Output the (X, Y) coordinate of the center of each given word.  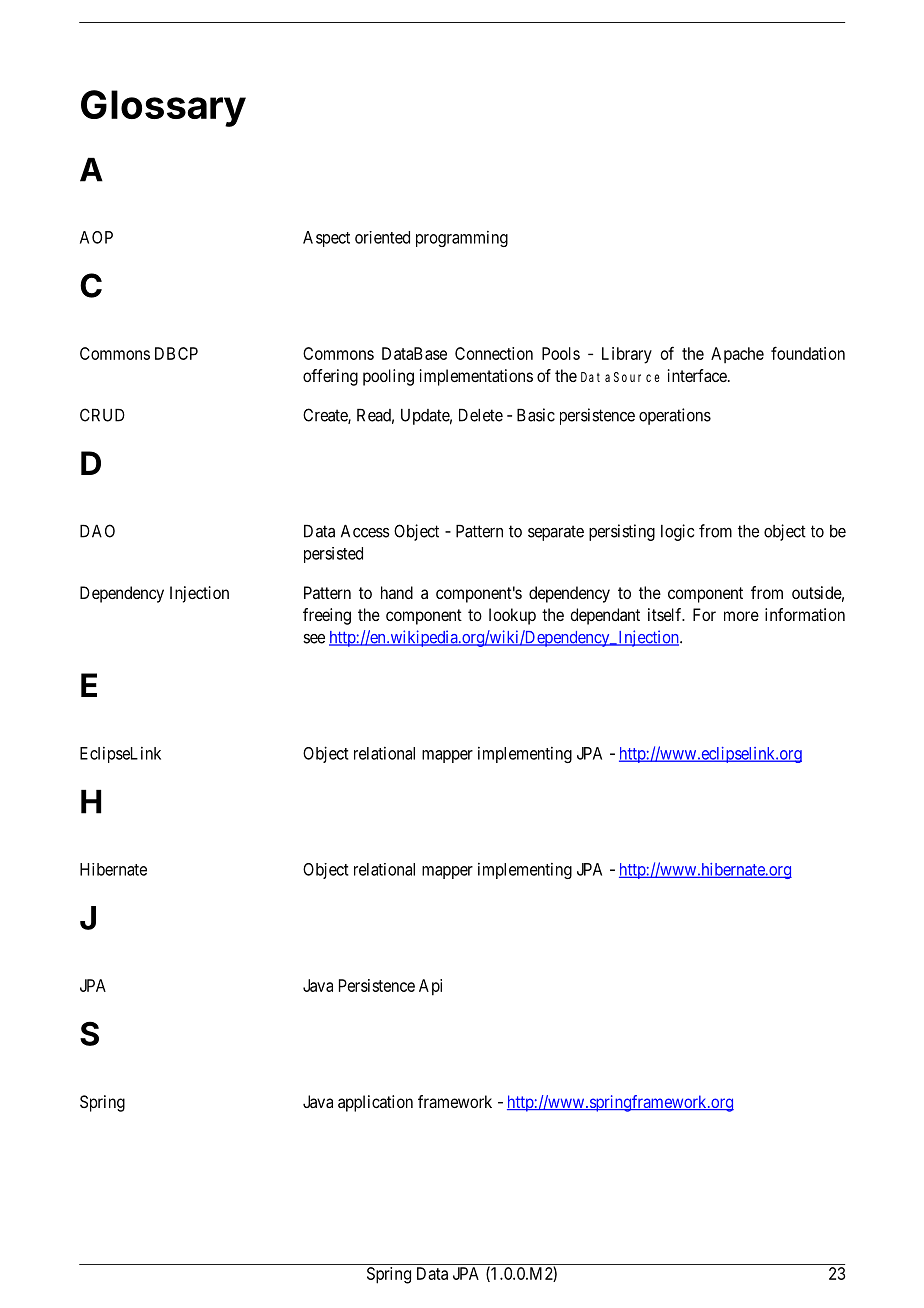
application (375, 1103)
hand (397, 592)
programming (462, 239)
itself (666, 614)
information (805, 614)
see (314, 639)
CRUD (102, 415)
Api (430, 987)
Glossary (163, 108)
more (741, 616)
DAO (97, 531)
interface (698, 375)
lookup (512, 616)
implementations (476, 377)
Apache (737, 355)
